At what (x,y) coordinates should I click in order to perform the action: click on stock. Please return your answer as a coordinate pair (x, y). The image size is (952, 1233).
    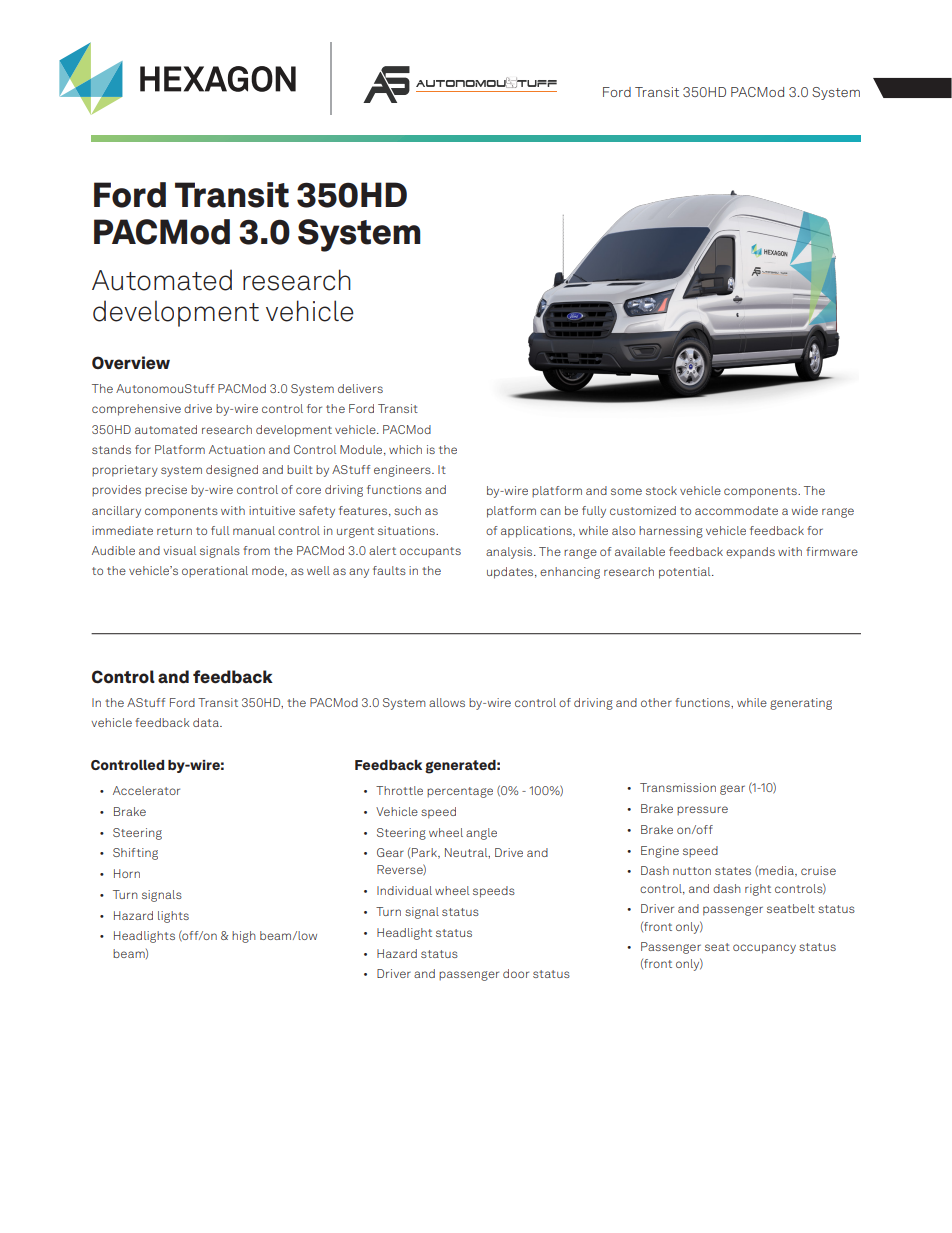
    Looking at the image, I should click on (661, 490).
